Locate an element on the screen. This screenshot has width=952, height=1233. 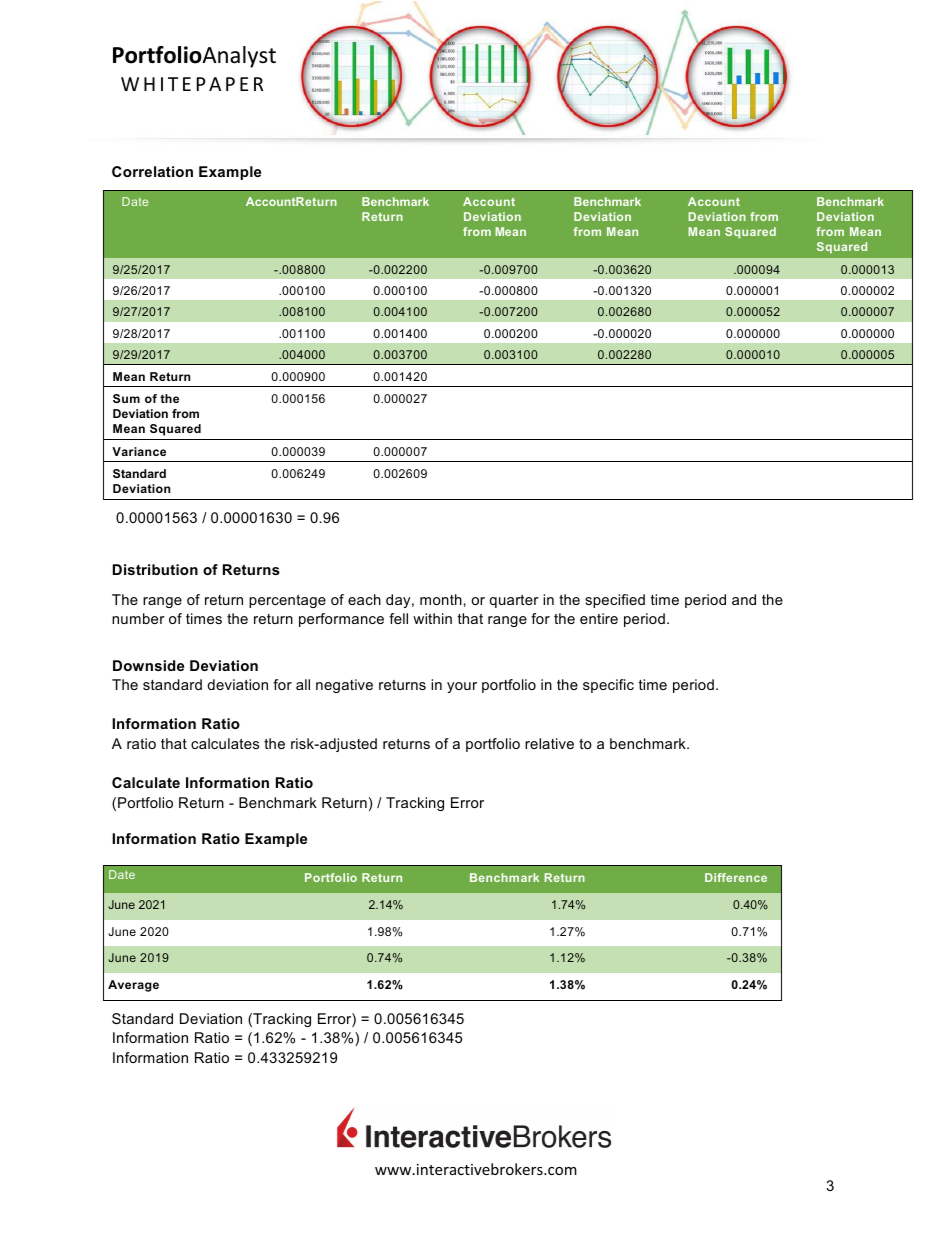
month is located at coordinates (441, 599).
